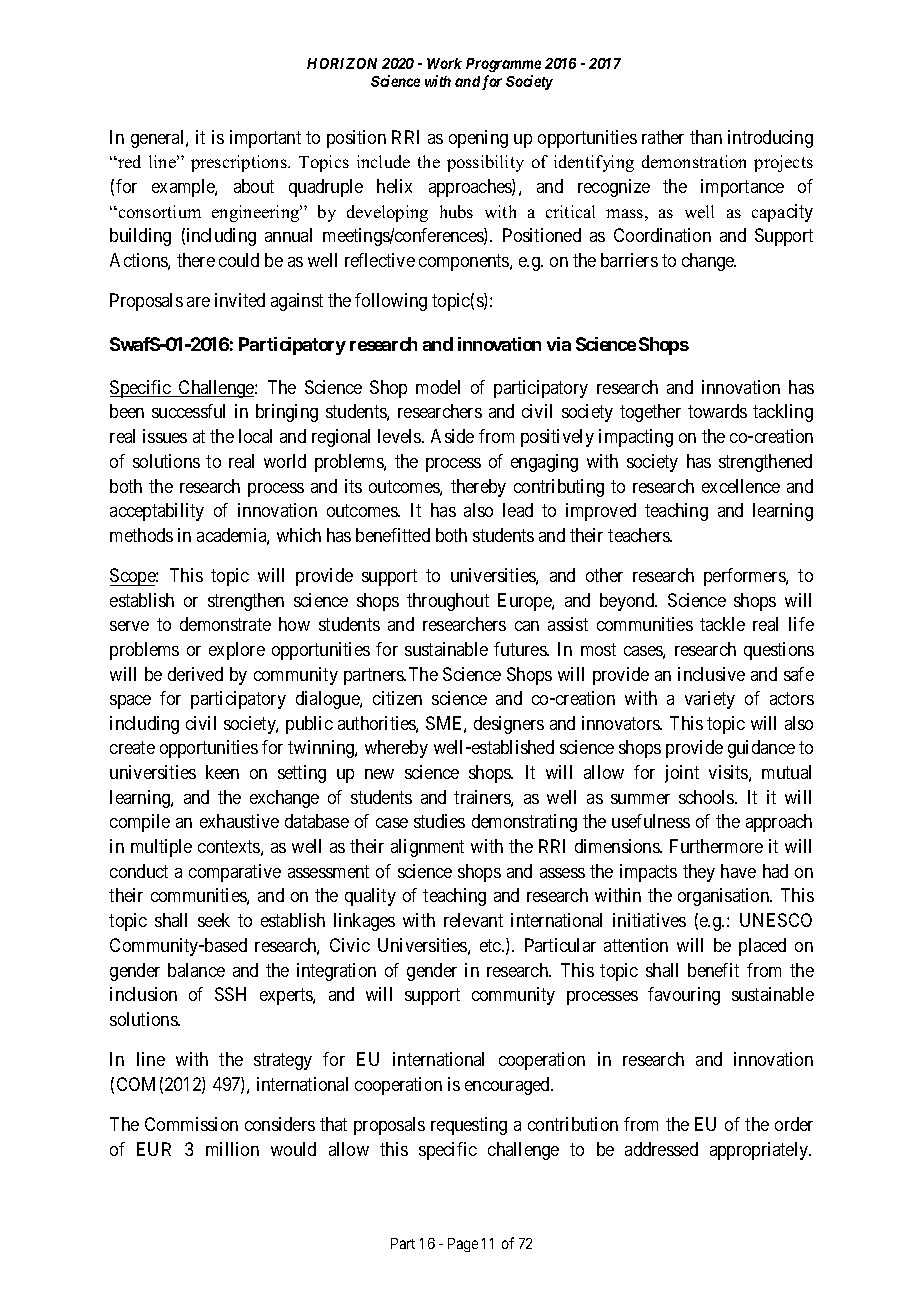  I want to click on keen, so click(222, 772).
